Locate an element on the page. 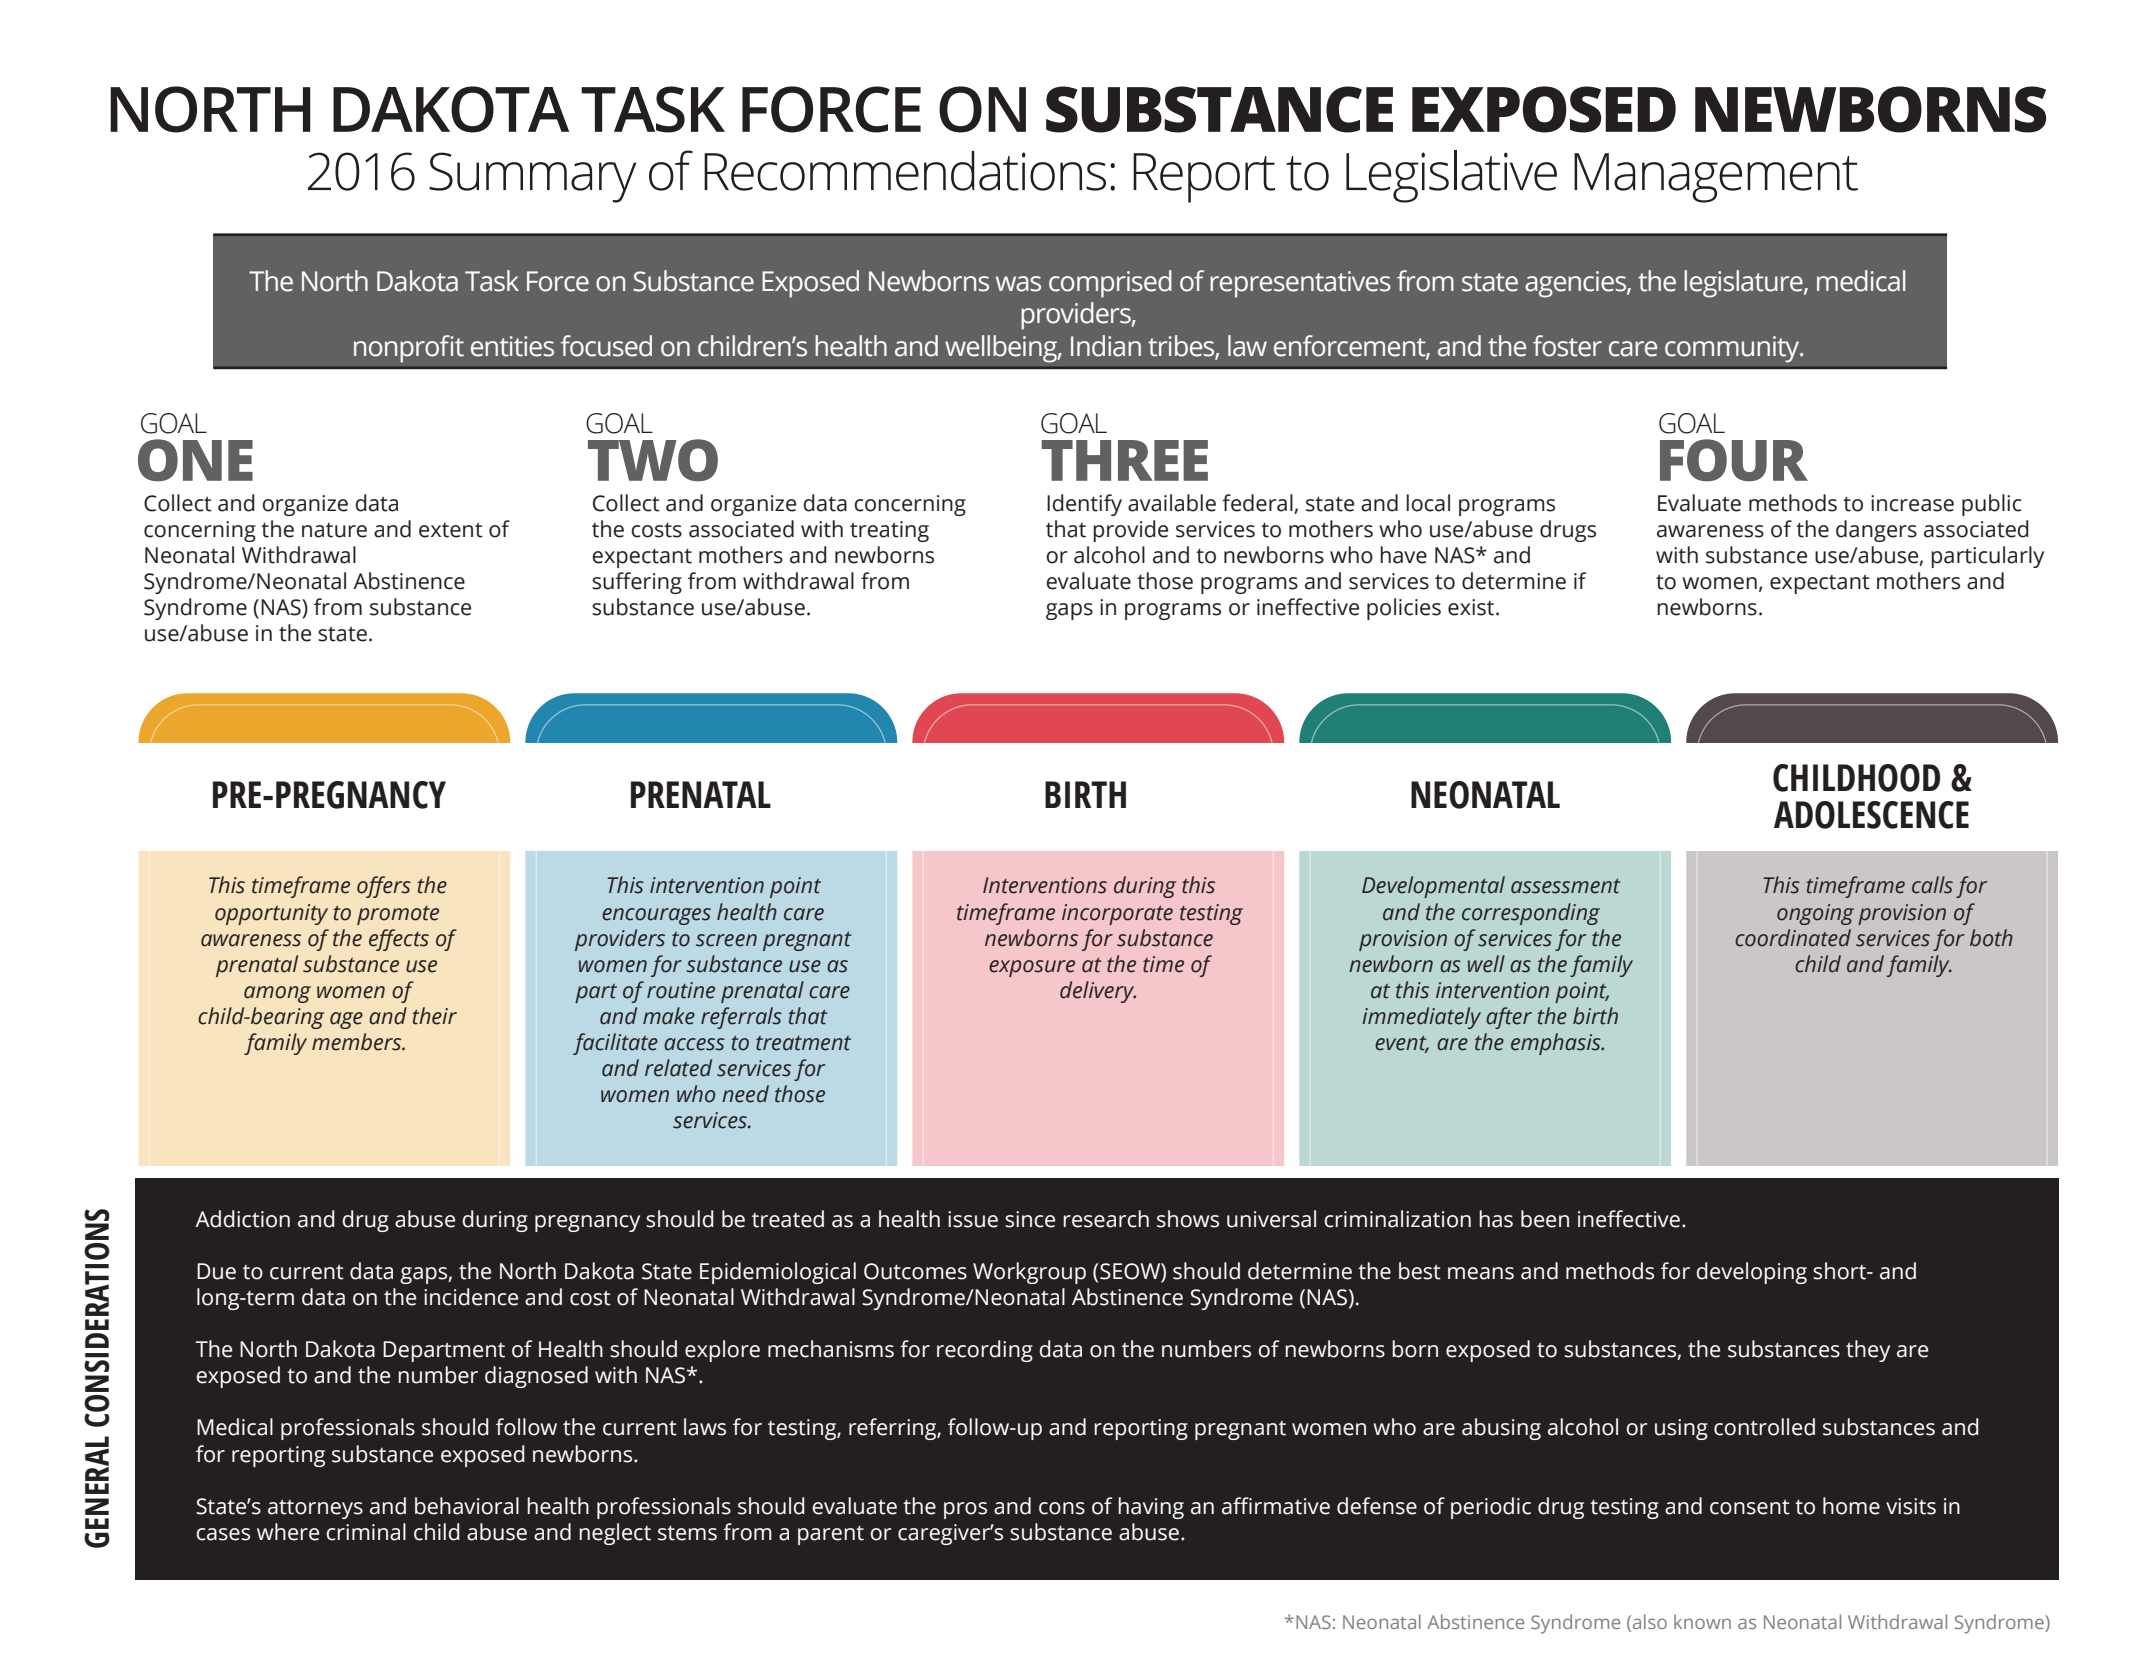 Image resolution: width=2153 pixels, height=1664 pixels. their is located at coordinates (434, 1016).
